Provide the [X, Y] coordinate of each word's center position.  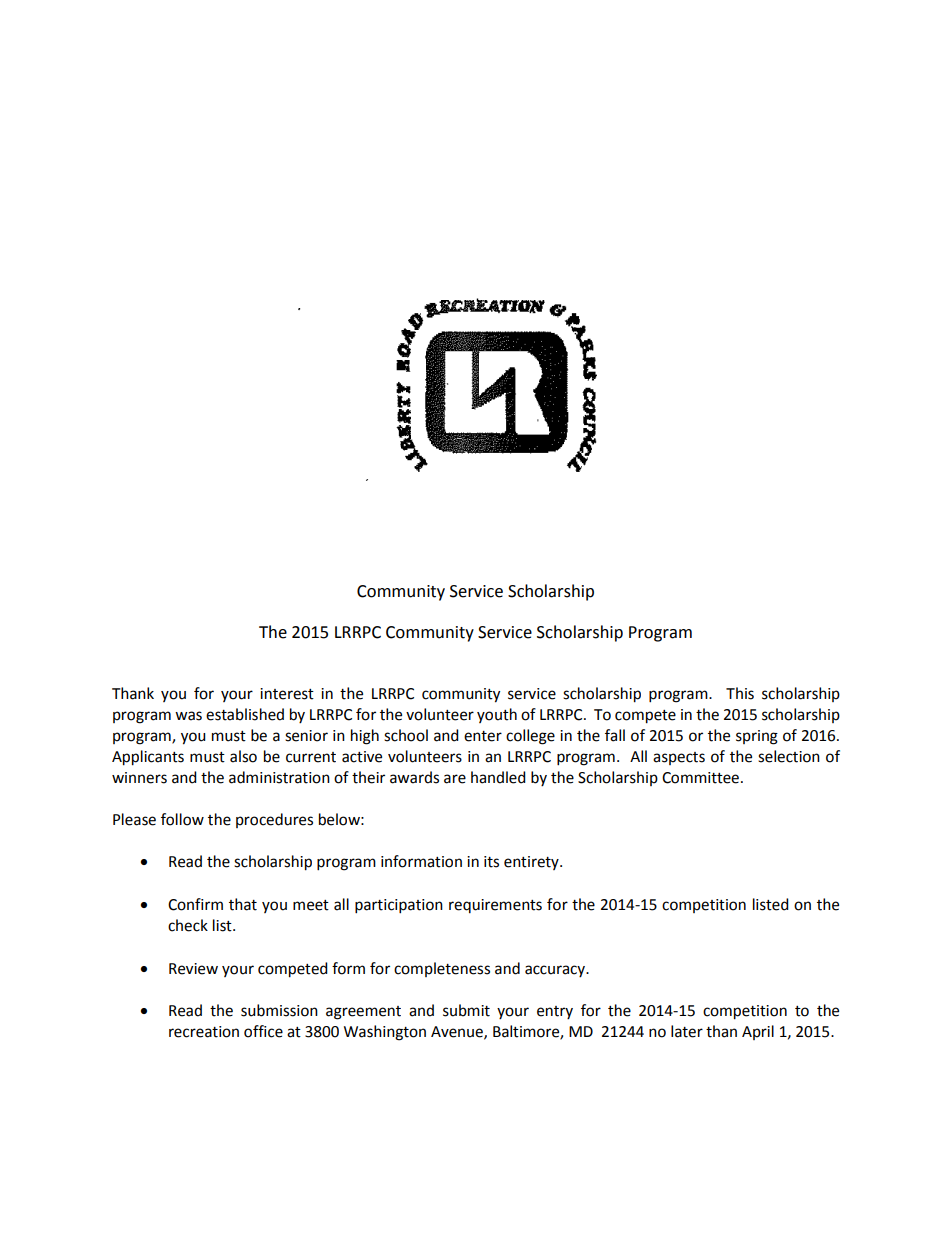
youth [497, 715]
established [245, 714]
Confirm [195, 904]
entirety [532, 863]
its [491, 862]
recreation [204, 1032]
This [740, 693]
